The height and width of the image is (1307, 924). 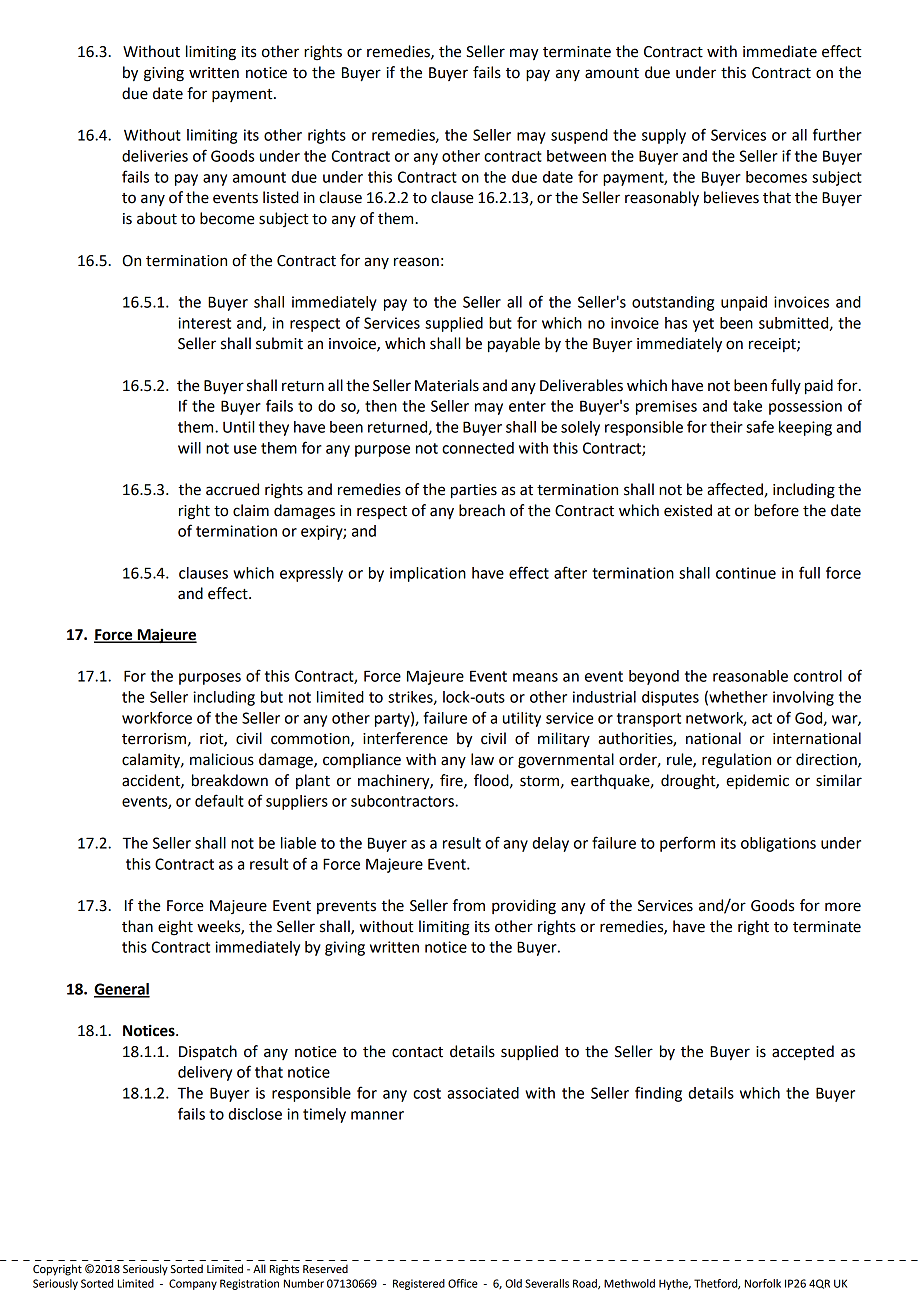 I want to click on believes, so click(x=731, y=197).
